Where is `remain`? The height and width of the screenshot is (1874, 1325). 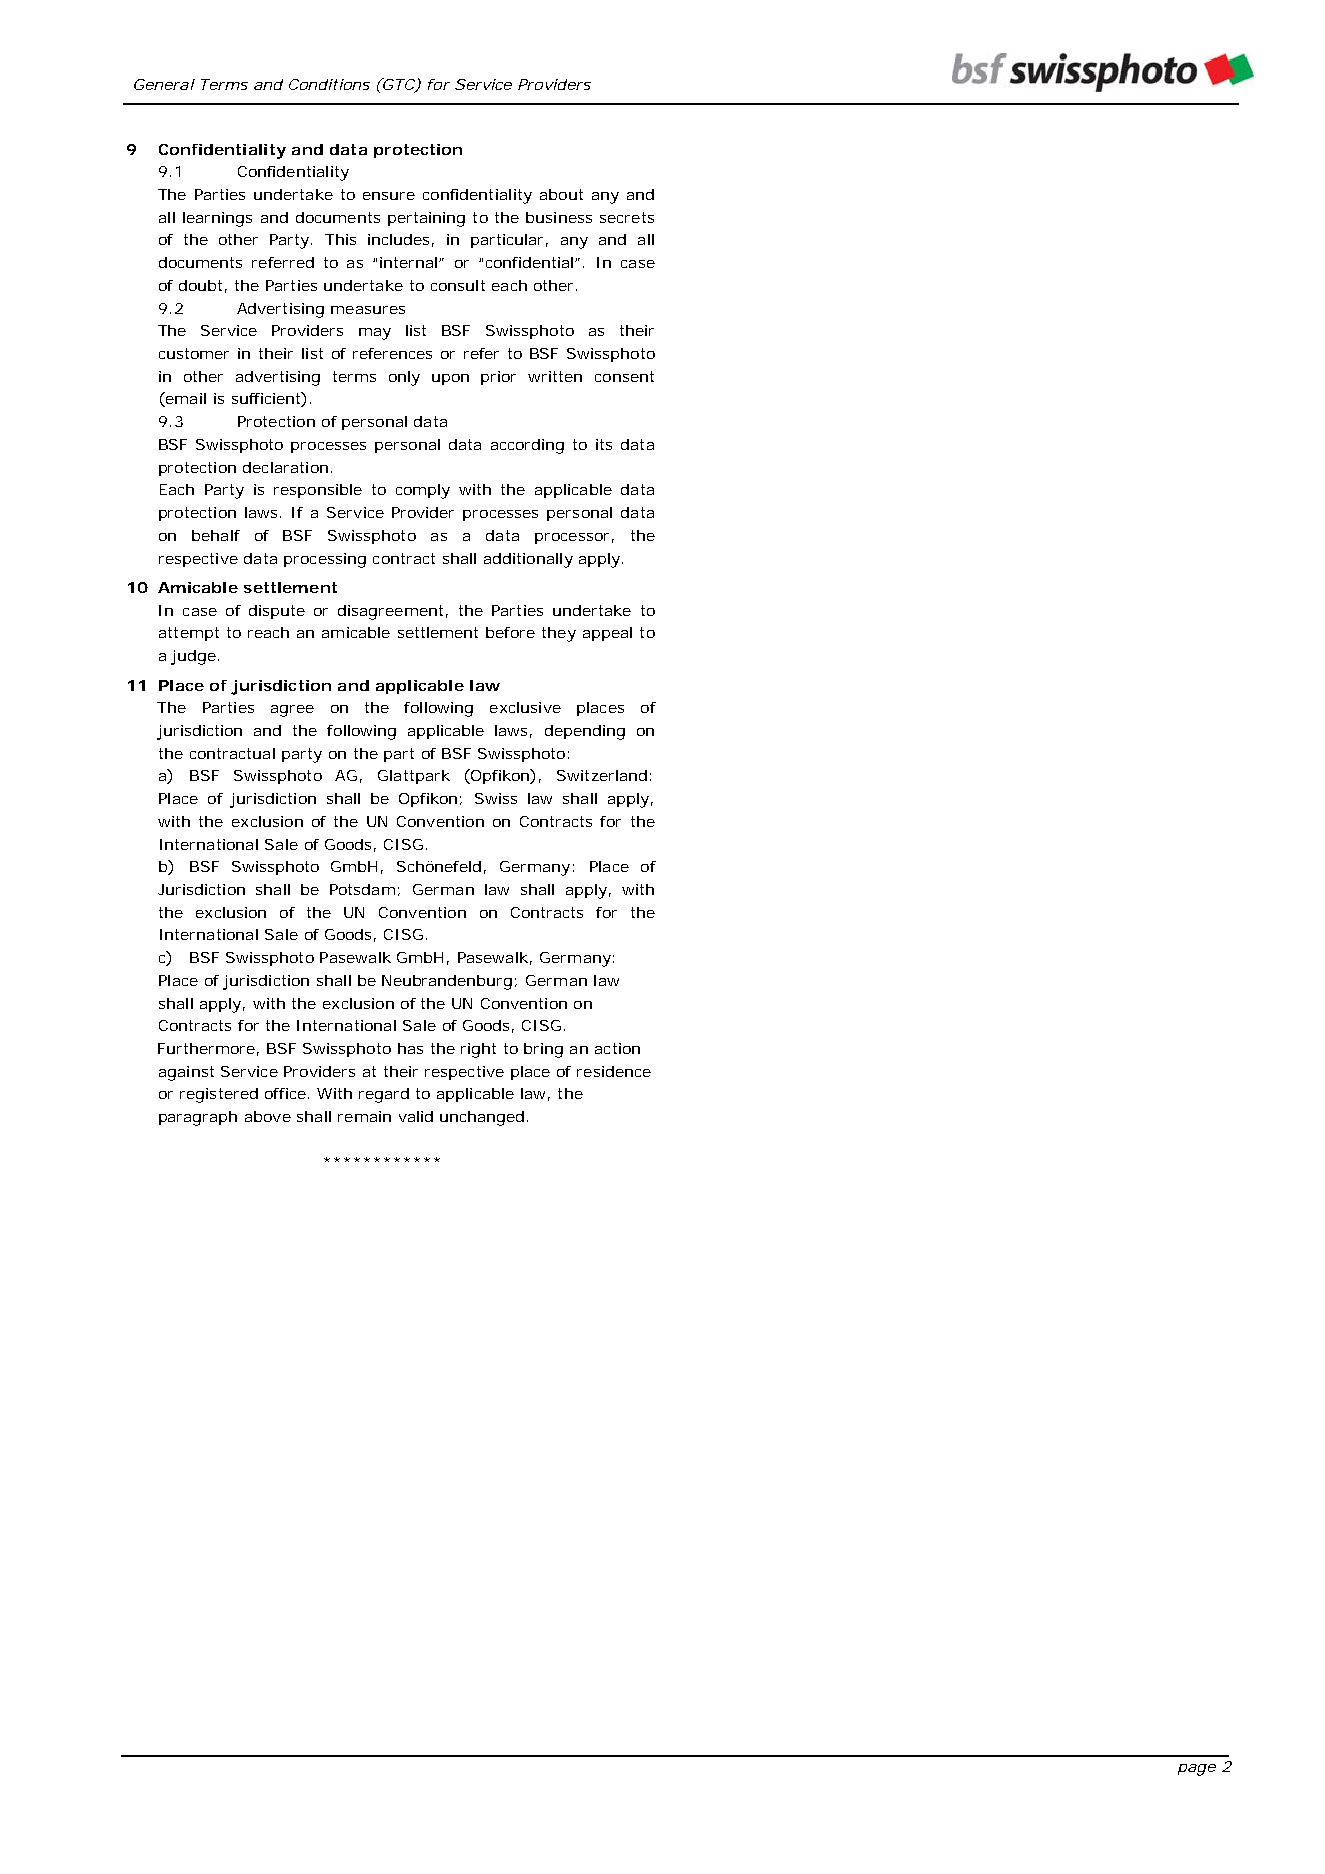 remain is located at coordinates (364, 1116).
